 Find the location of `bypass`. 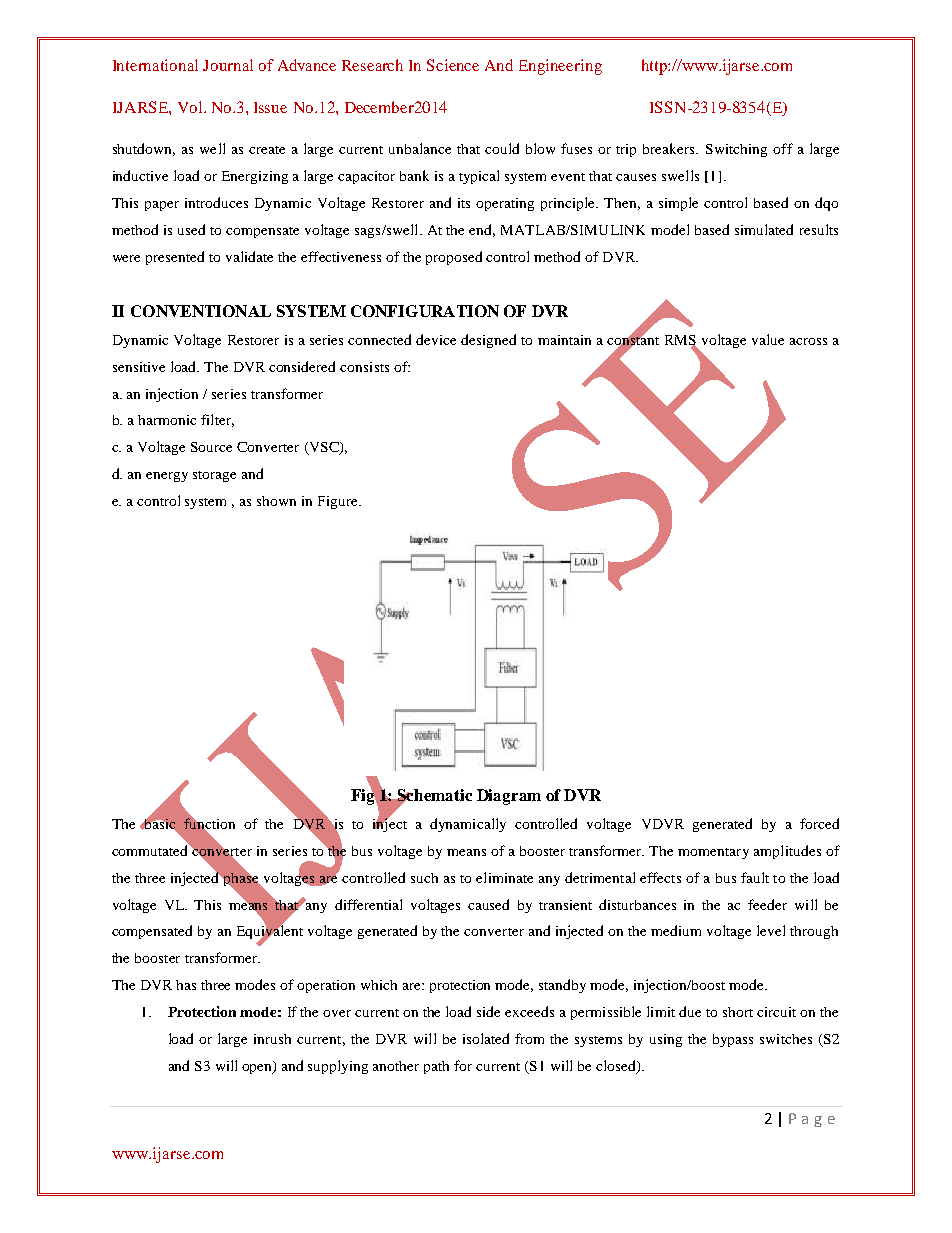

bypass is located at coordinates (733, 1040).
